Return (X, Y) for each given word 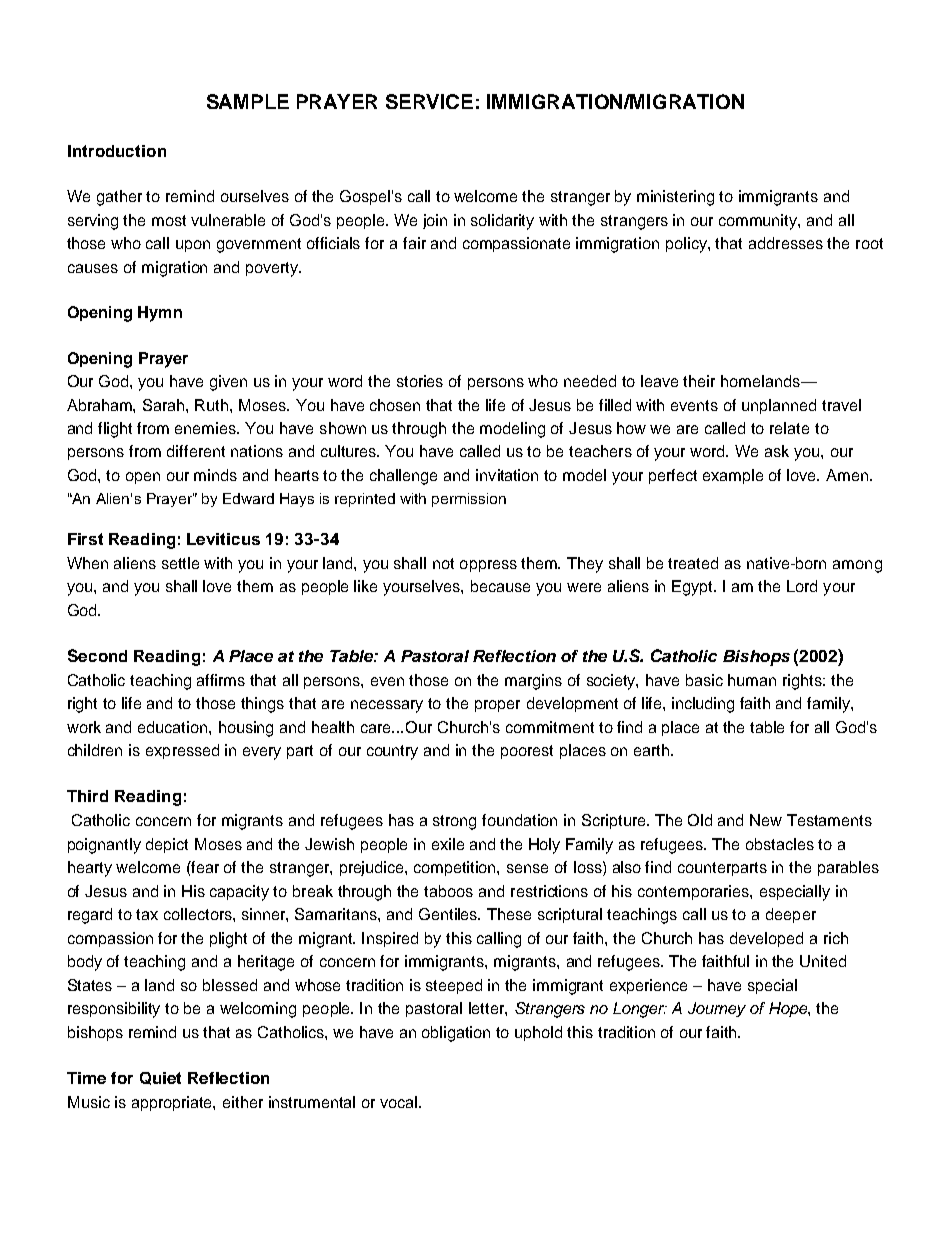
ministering (675, 198)
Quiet (160, 1078)
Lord (802, 586)
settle (180, 563)
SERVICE (429, 101)
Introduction (117, 151)
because (500, 586)
